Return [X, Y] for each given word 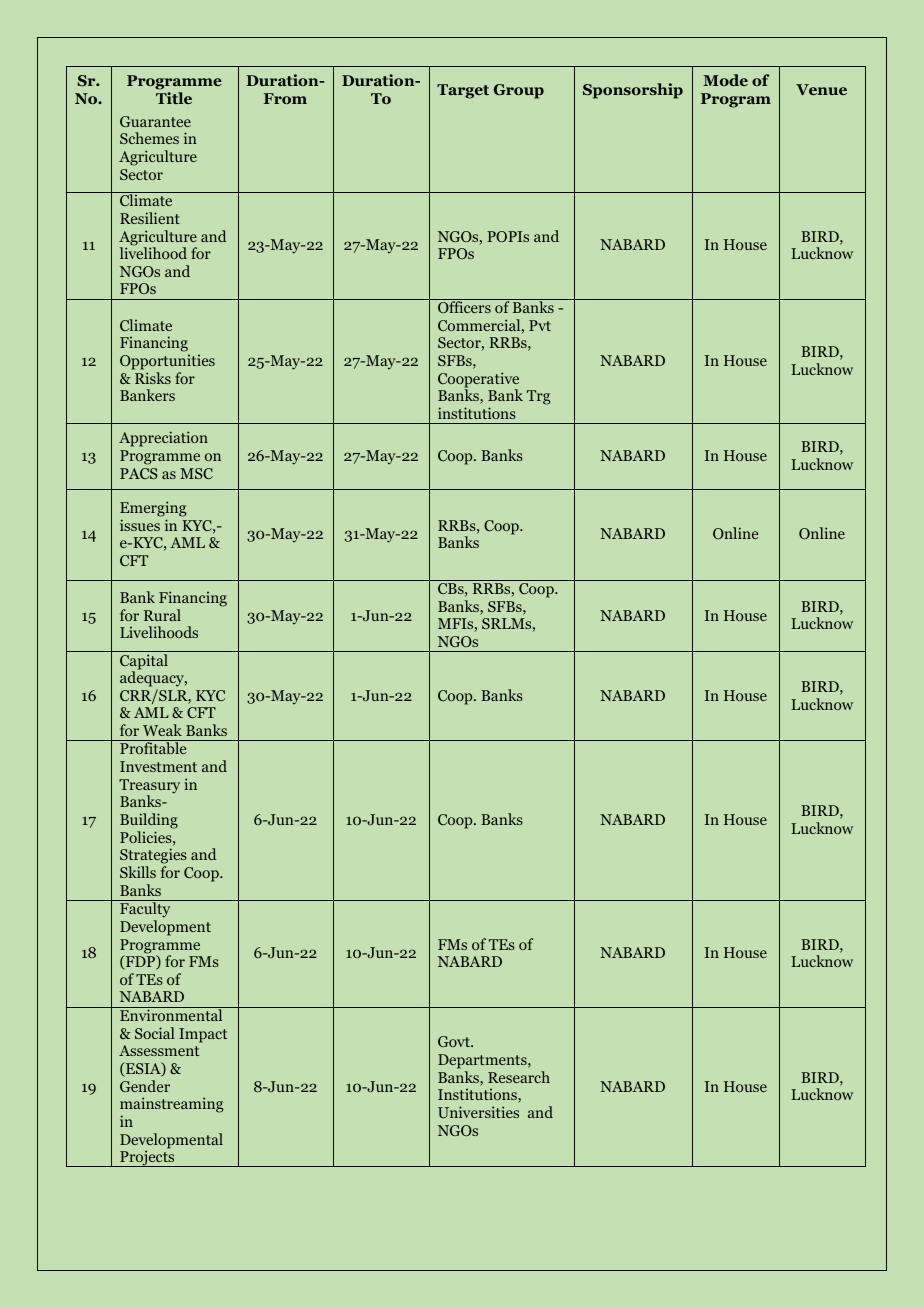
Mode [725, 80]
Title [174, 98]
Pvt [540, 325]
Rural [162, 615]
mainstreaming [172, 1105]
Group [519, 91]
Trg [539, 397]
